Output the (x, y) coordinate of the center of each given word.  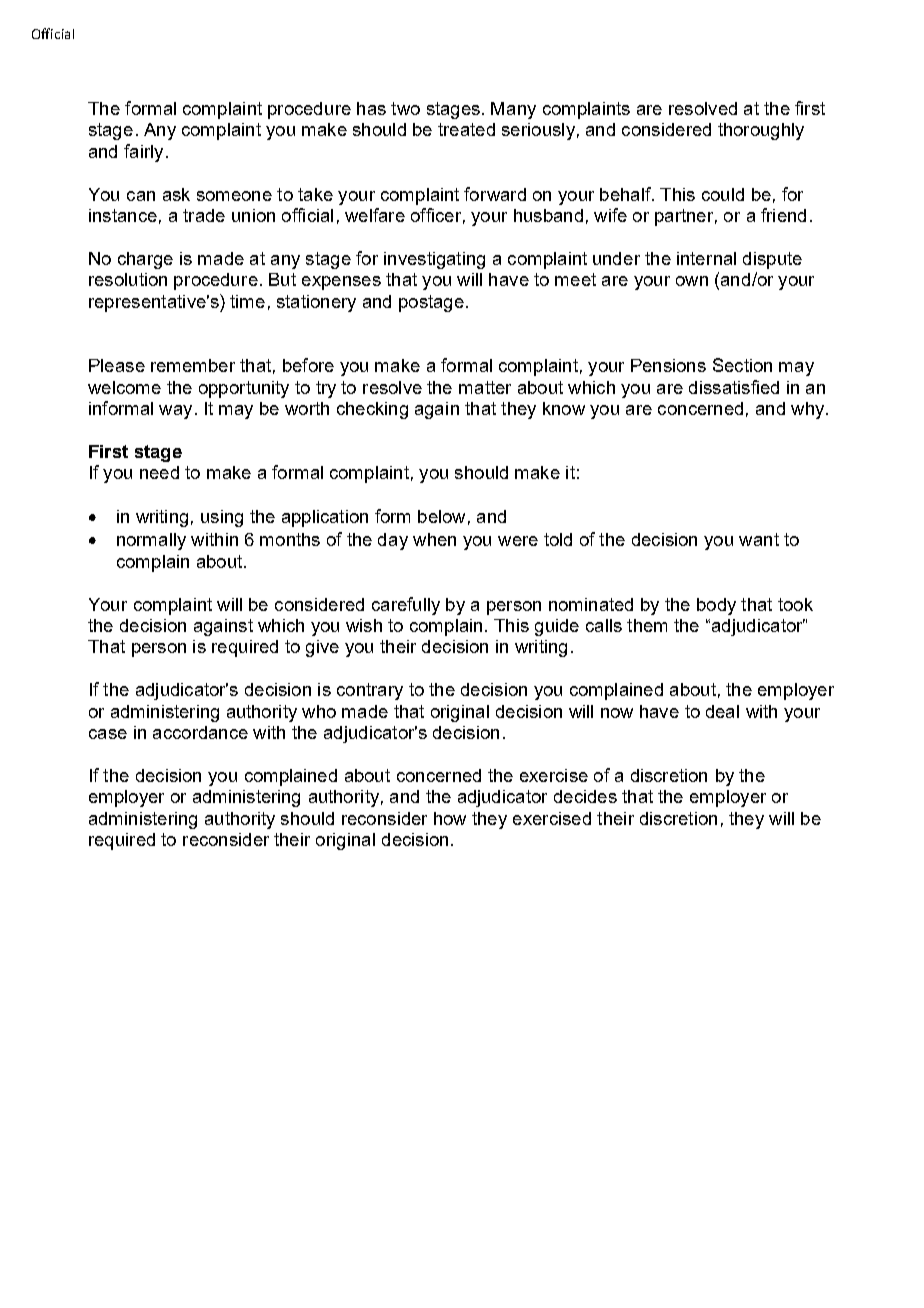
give (322, 648)
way (175, 412)
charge (145, 260)
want (759, 539)
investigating (434, 260)
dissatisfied (734, 387)
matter (485, 387)
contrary (370, 691)
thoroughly (761, 131)
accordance (200, 732)
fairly (143, 153)
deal (722, 711)
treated (466, 129)
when (434, 539)
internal (706, 258)
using (222, 518)
